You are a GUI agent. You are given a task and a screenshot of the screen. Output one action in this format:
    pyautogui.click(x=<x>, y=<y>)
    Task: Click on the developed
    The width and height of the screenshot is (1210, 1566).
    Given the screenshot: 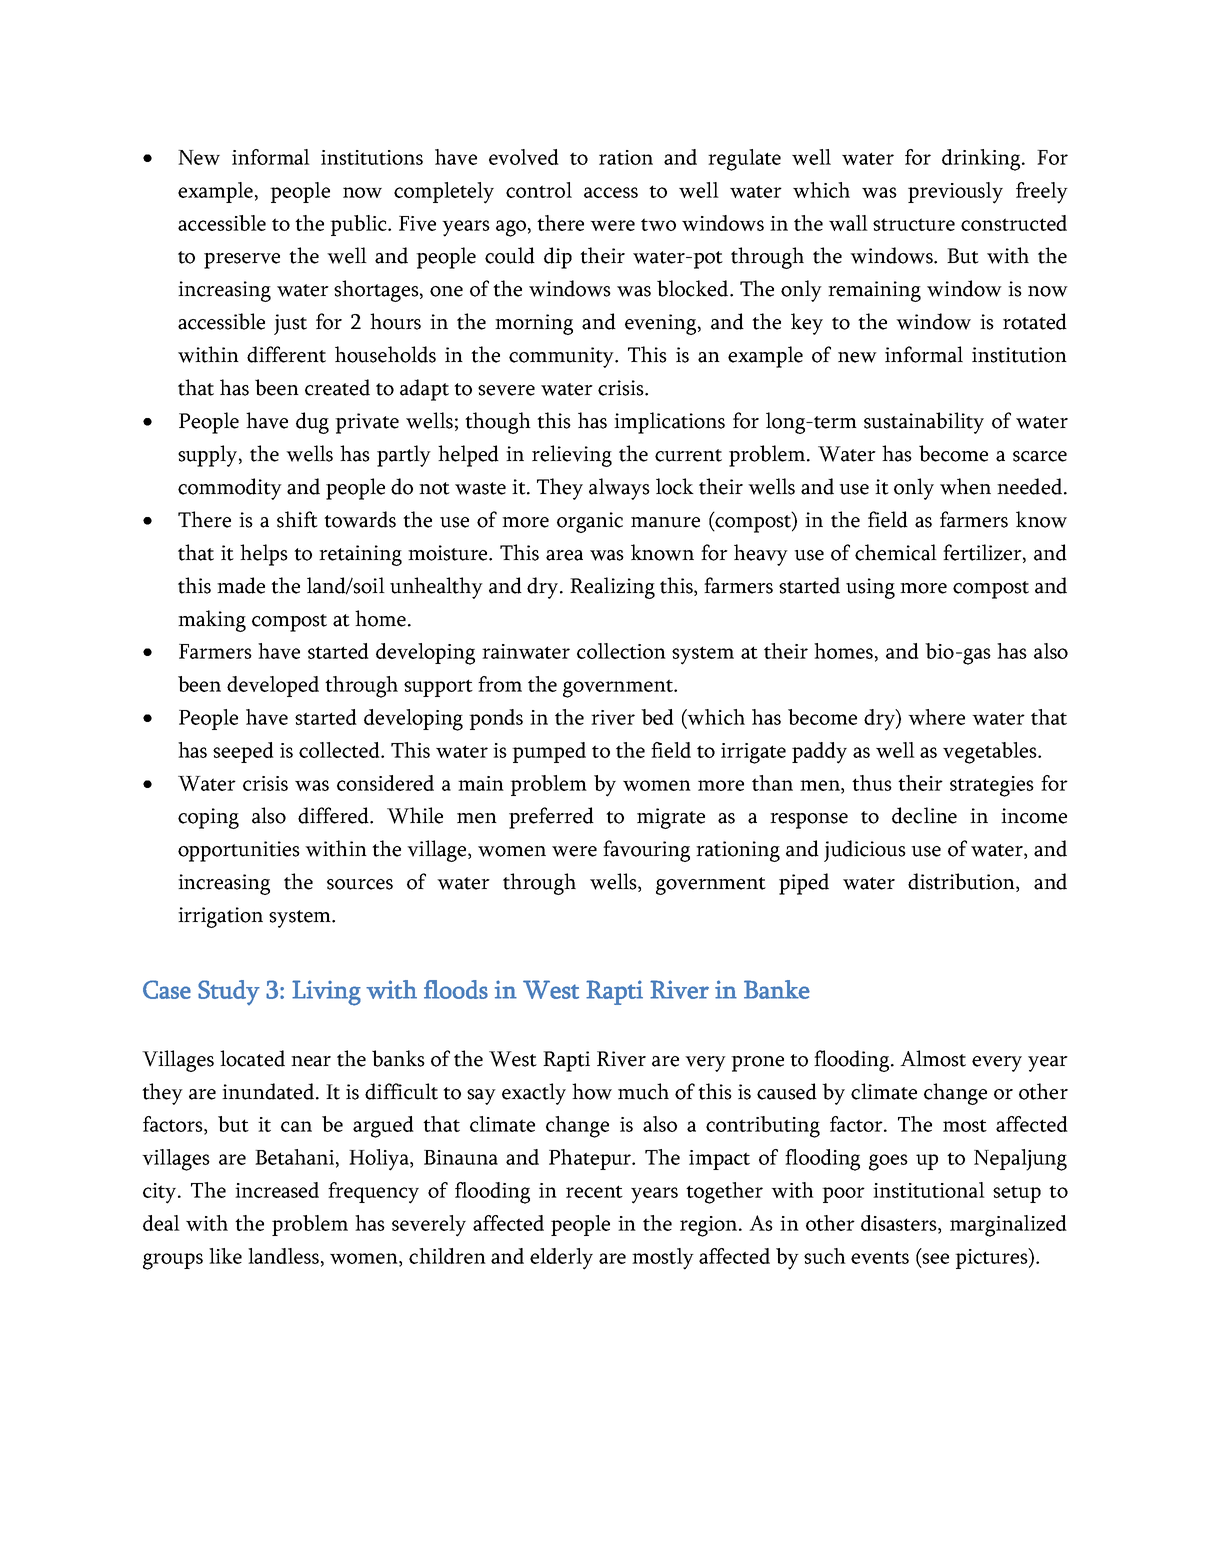 What is the action you would take?
    pyautogui.click(x=273, y=686)
